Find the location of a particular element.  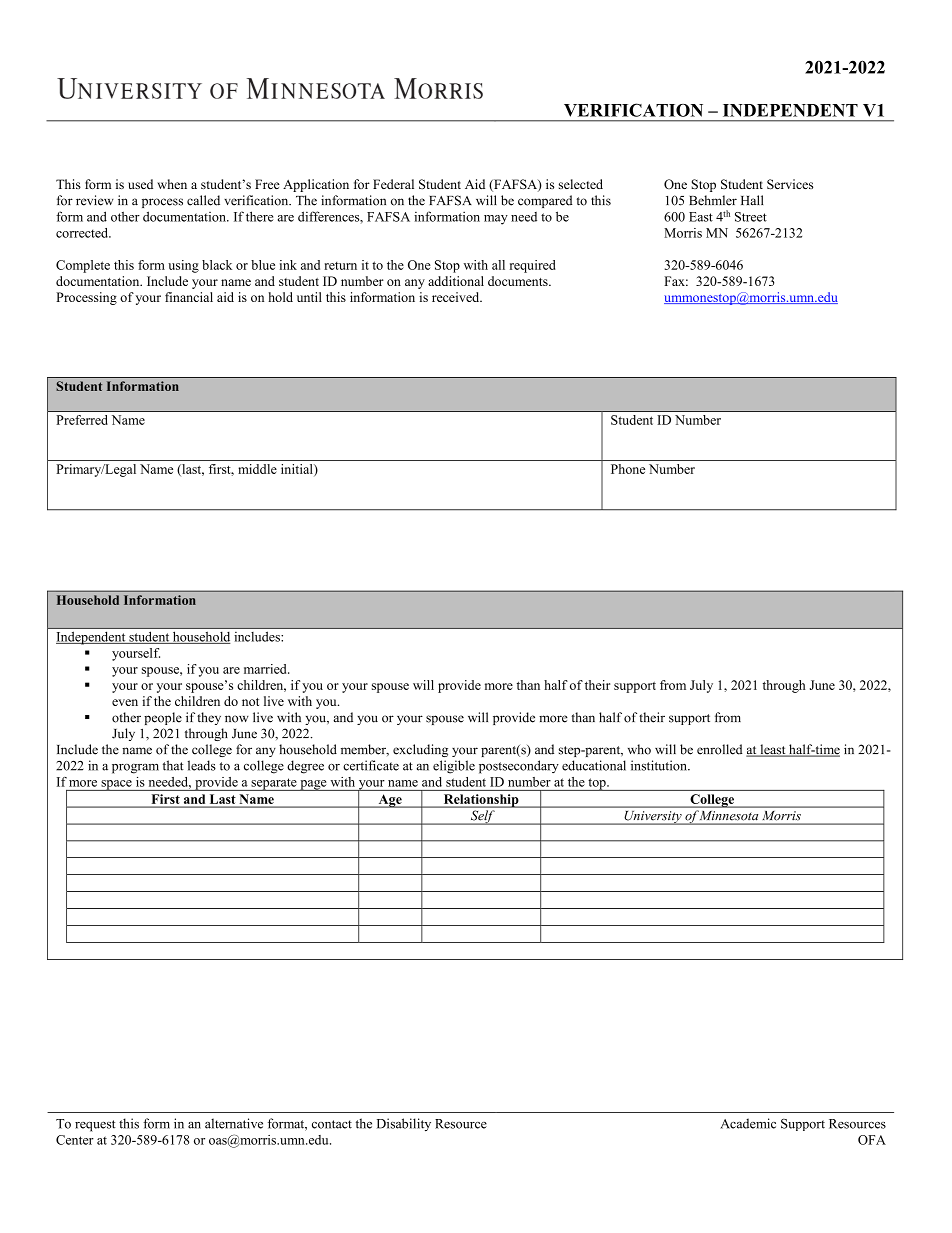

enrolled is located at coordinates (720, 749).
